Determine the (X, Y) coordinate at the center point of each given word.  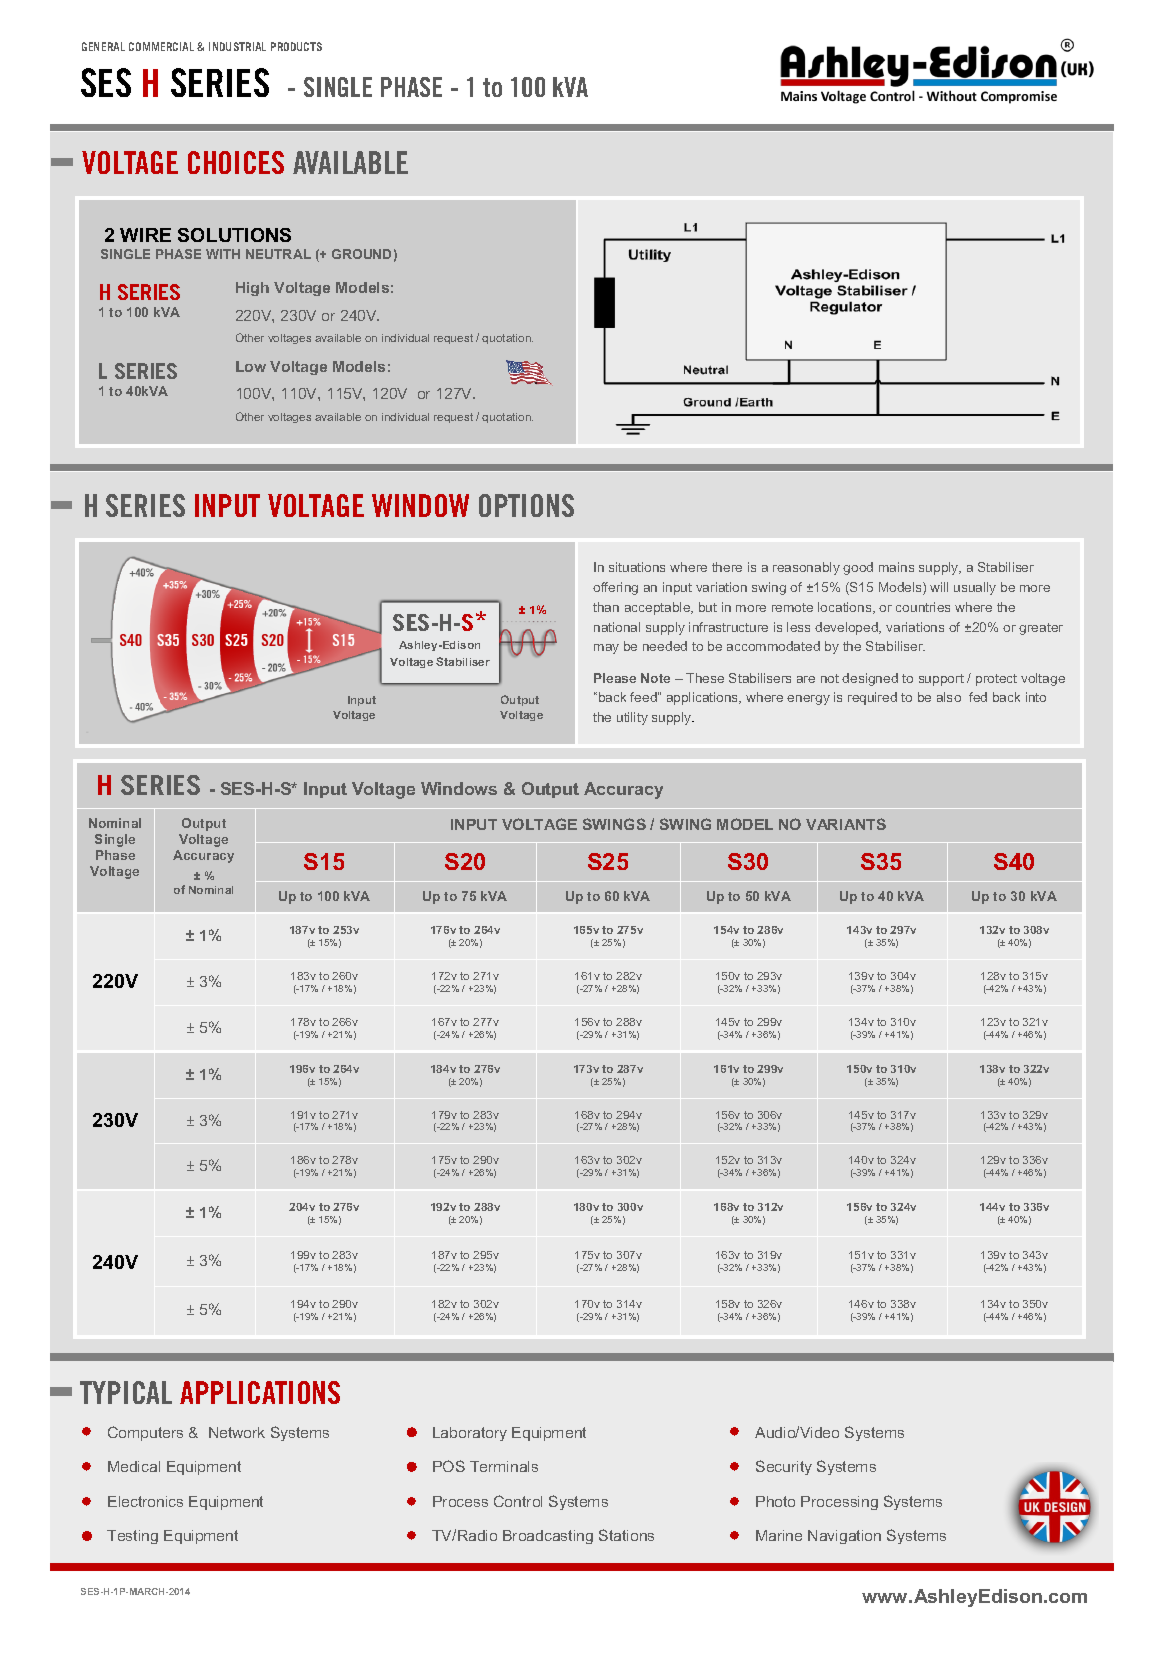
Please (615, 678)
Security (784, 1467)
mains (896, 567)
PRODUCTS (296, 46)
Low (251, 366)
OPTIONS (526, 505)
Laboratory (470, 1434)
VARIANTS (846, 824)
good (858, 568)
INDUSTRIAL (237, 46)
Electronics (145, 1501)
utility (632, 718)
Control (518, 1501)
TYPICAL (126, 1392)
